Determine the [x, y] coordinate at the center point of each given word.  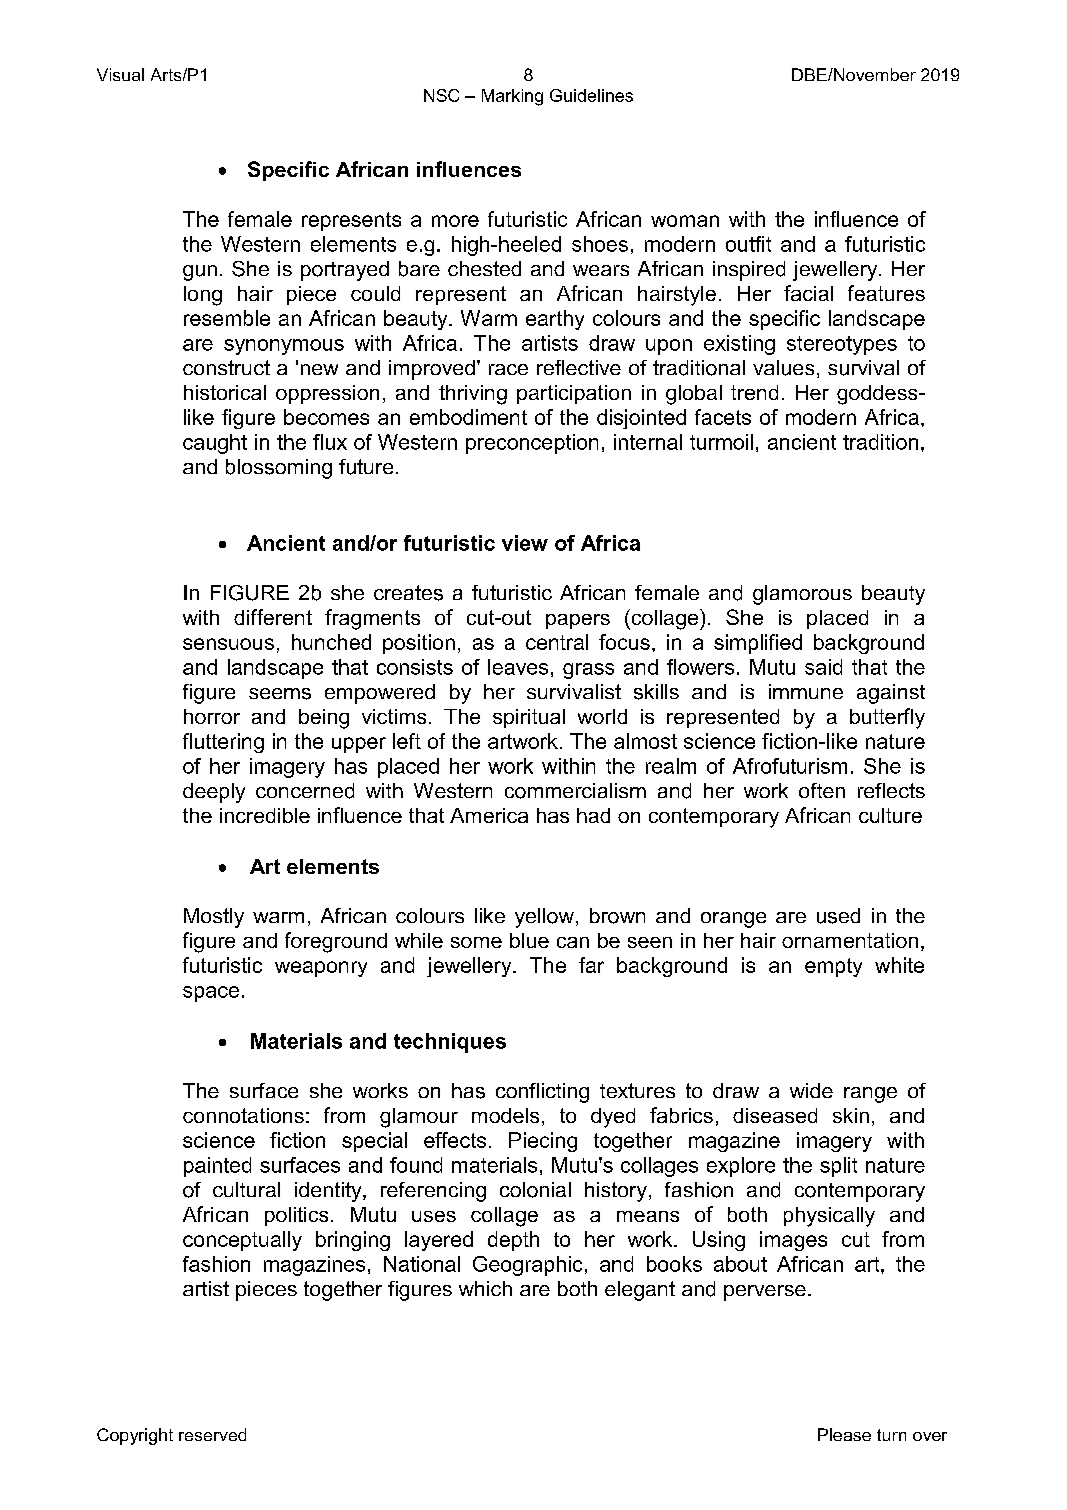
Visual [120, 74]
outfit [748, 244]
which [485, 1288]
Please [844, 1434]
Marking [512, 97]
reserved [212, 1434]
